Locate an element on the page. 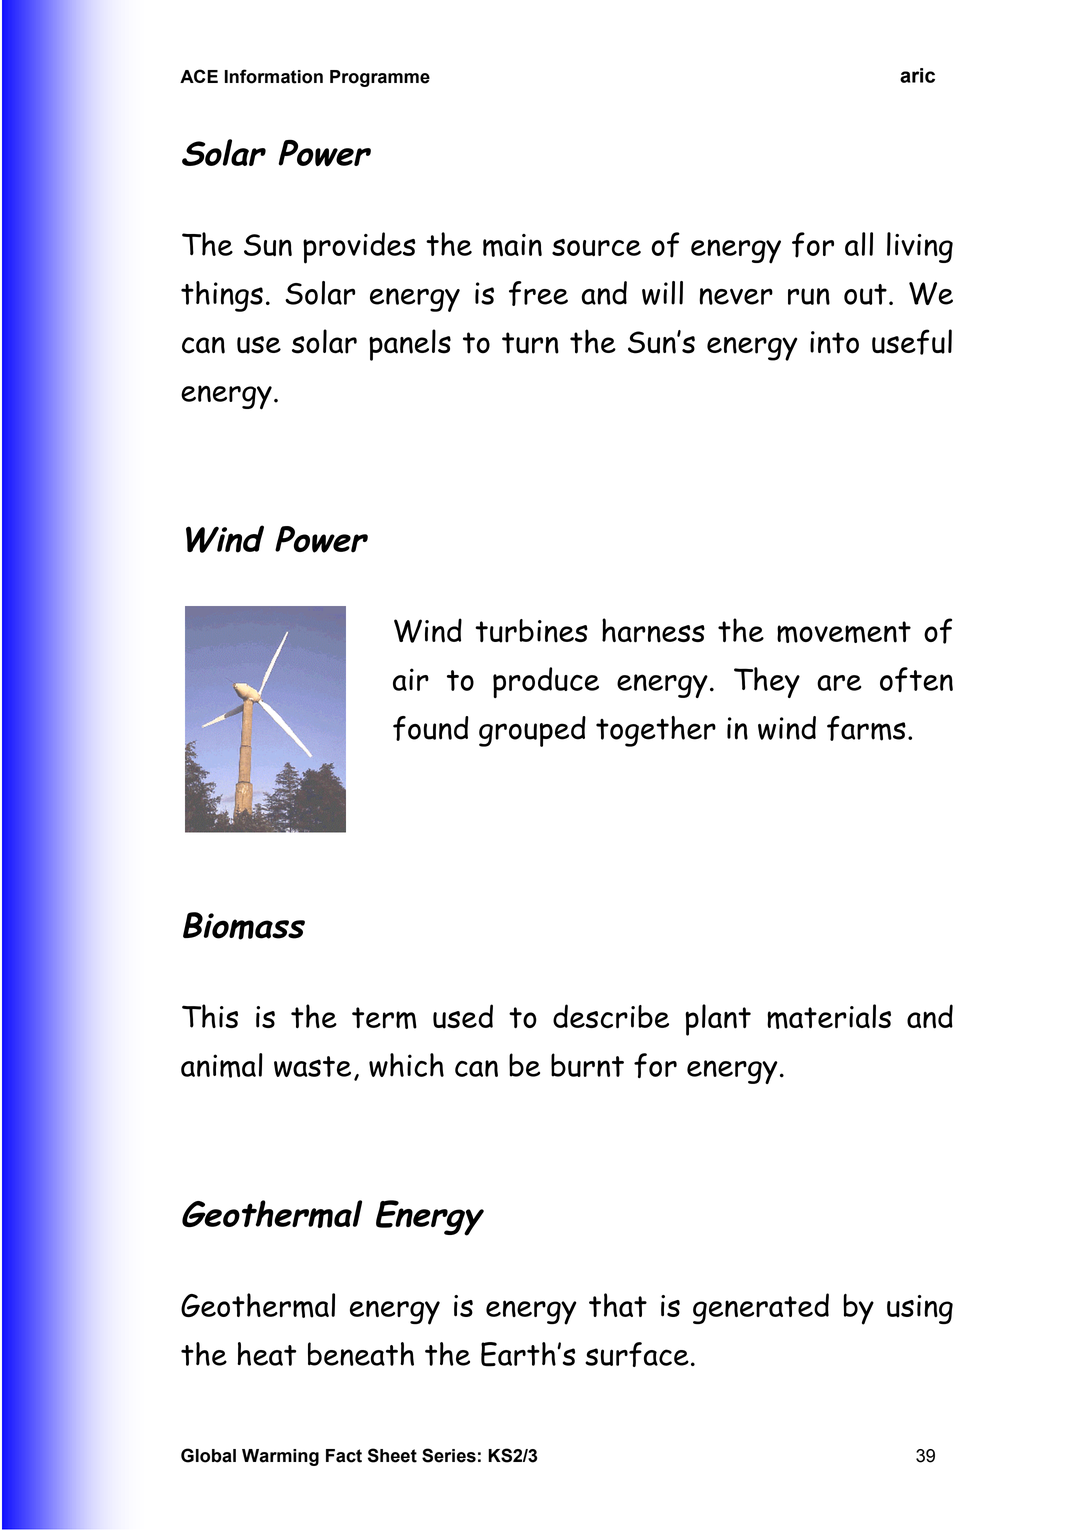 This image has width=1082, height=1531. materials is located at coordinates (829, 1016).
